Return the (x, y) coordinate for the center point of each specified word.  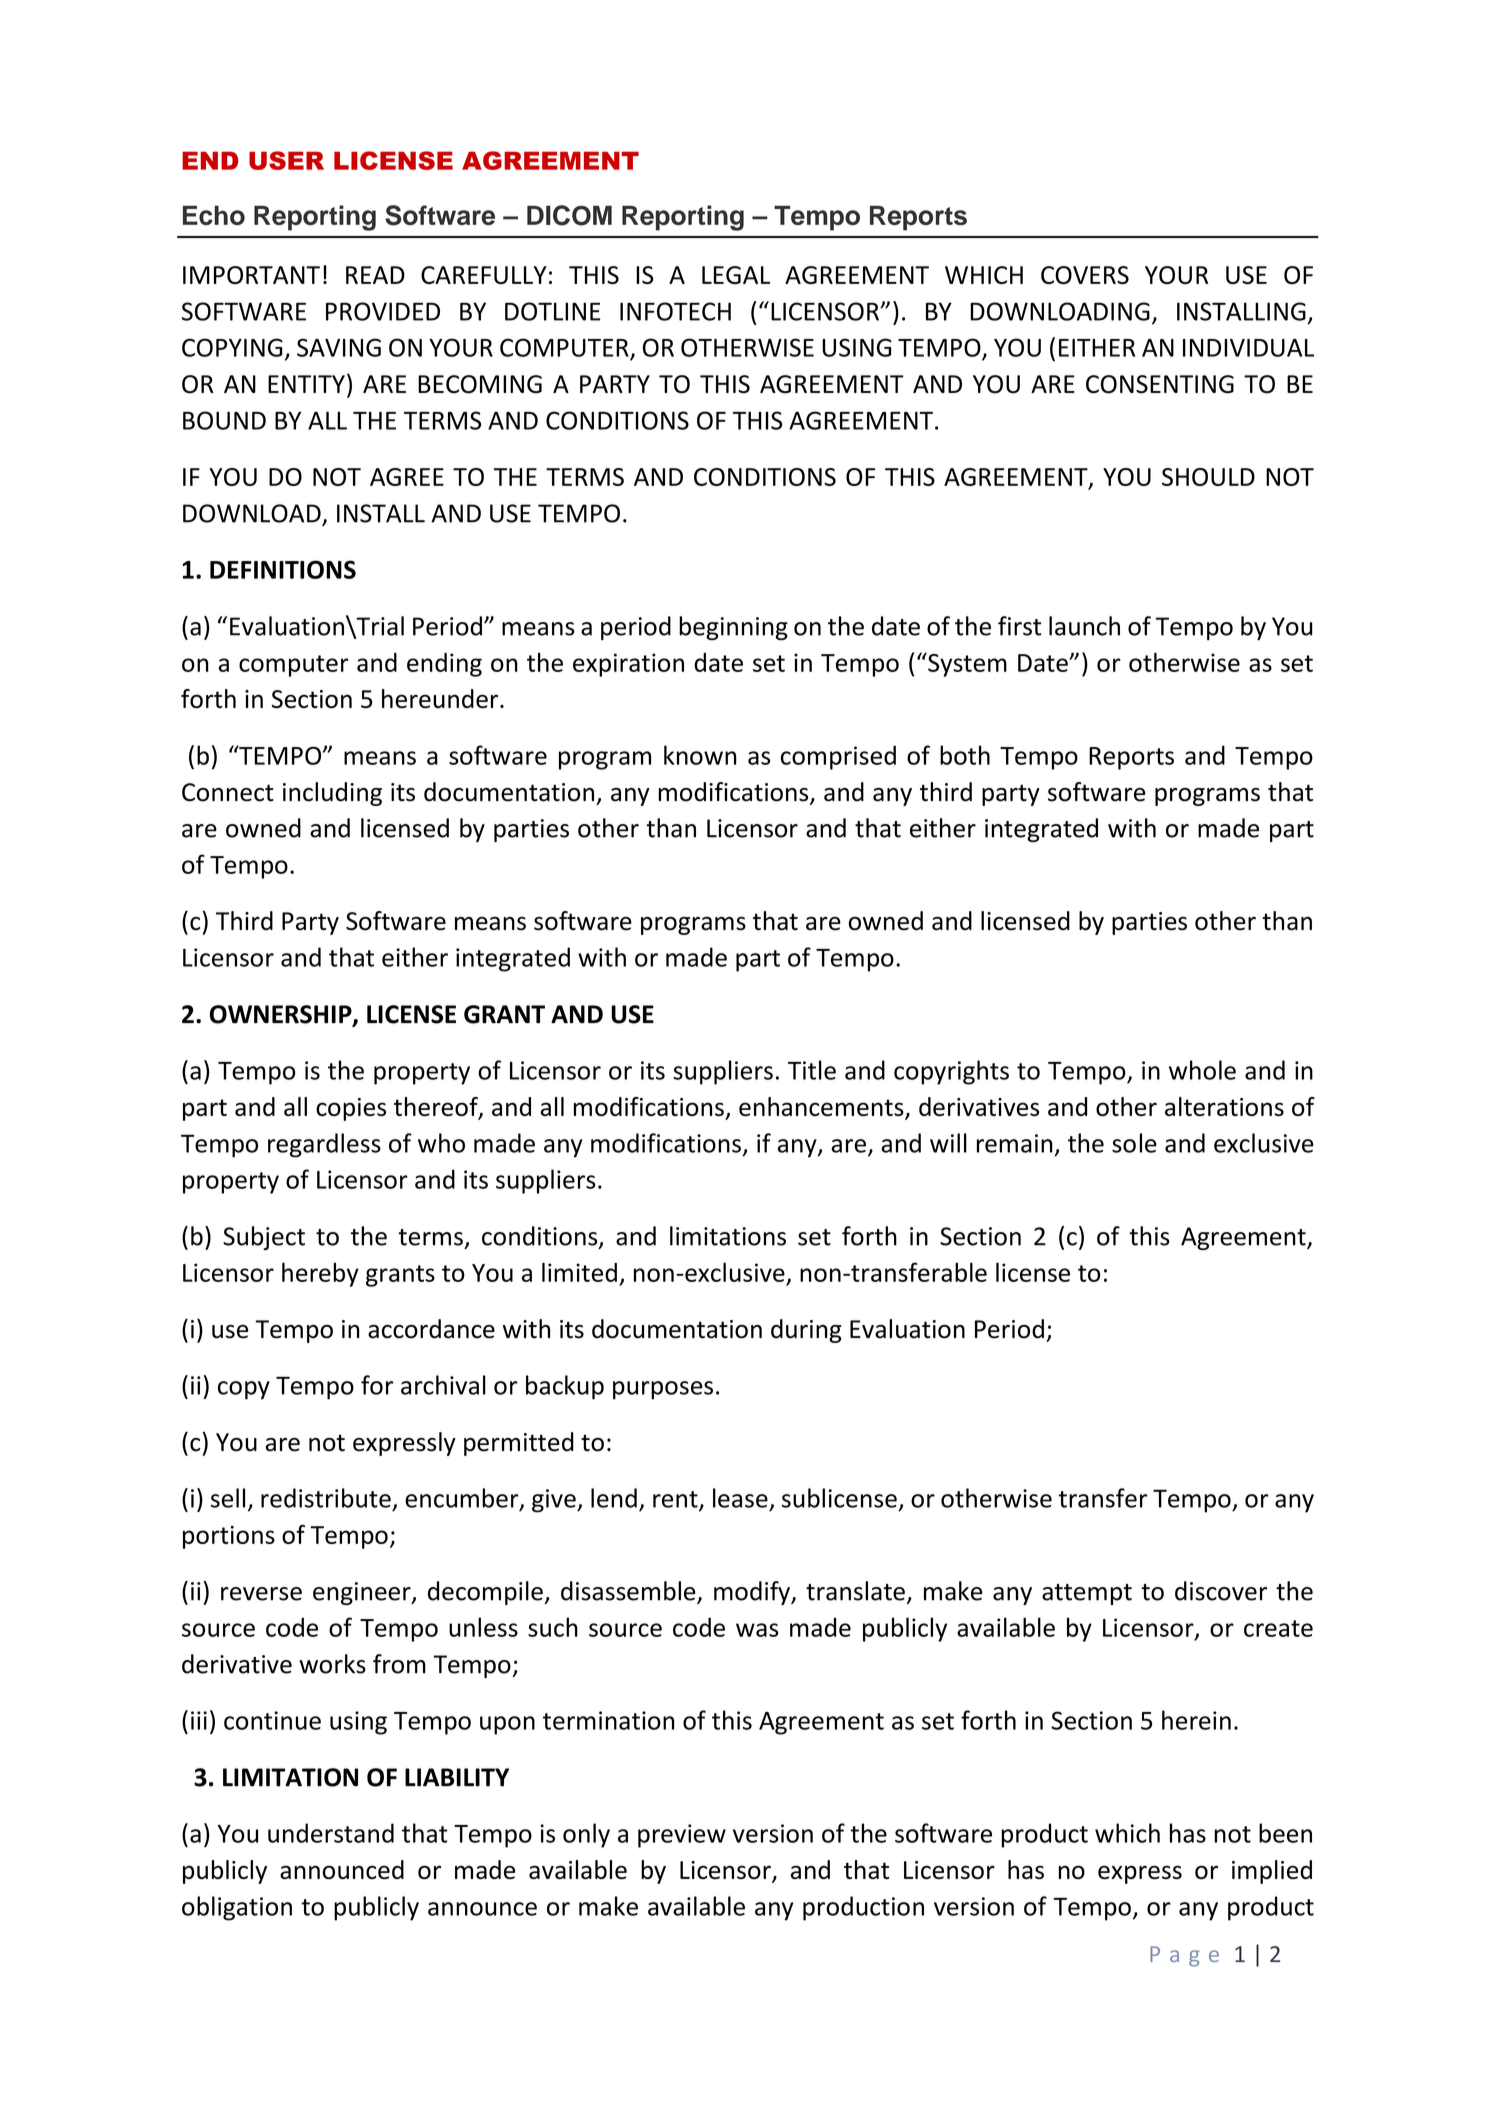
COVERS (1085, 275)
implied (1272, 1872)
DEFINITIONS (283, 569)
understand (331, 1833)
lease (740, 1498)
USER (286, 160)
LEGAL (736, 275)
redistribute (326, 1498)
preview (682, 1836)
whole (1202, 1070)
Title (812, 1070)
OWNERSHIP (282, 1015)
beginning (733, 628)
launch (1084, 626)
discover (1221, 1591)
